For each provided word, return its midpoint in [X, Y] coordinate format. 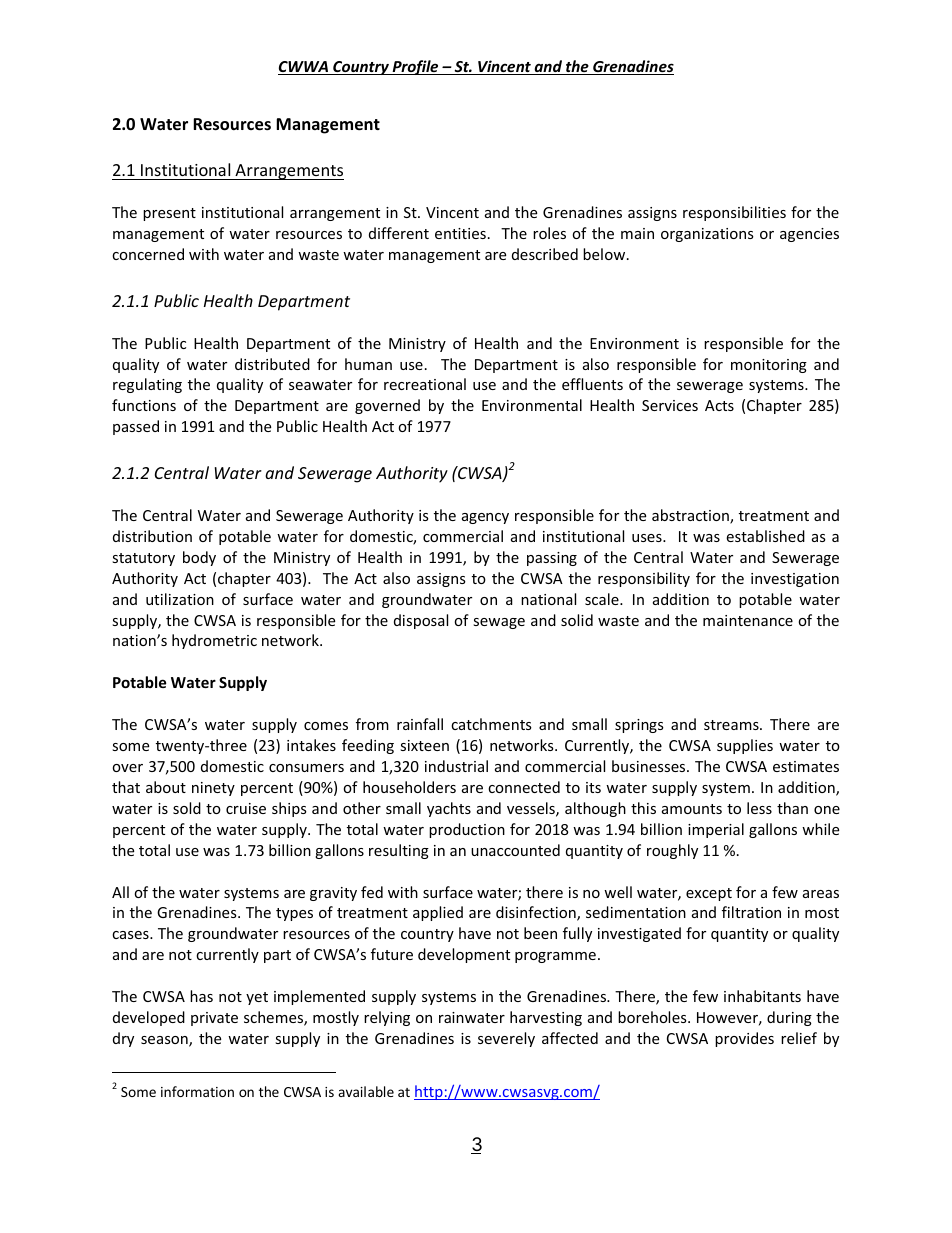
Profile [415, 67]
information [197, 1091]
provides [744, 1039]
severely [506, 1039]
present [169, 214]
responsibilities [734, 213]
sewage [499, 623]
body [199, 558]
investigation [795, 580]
